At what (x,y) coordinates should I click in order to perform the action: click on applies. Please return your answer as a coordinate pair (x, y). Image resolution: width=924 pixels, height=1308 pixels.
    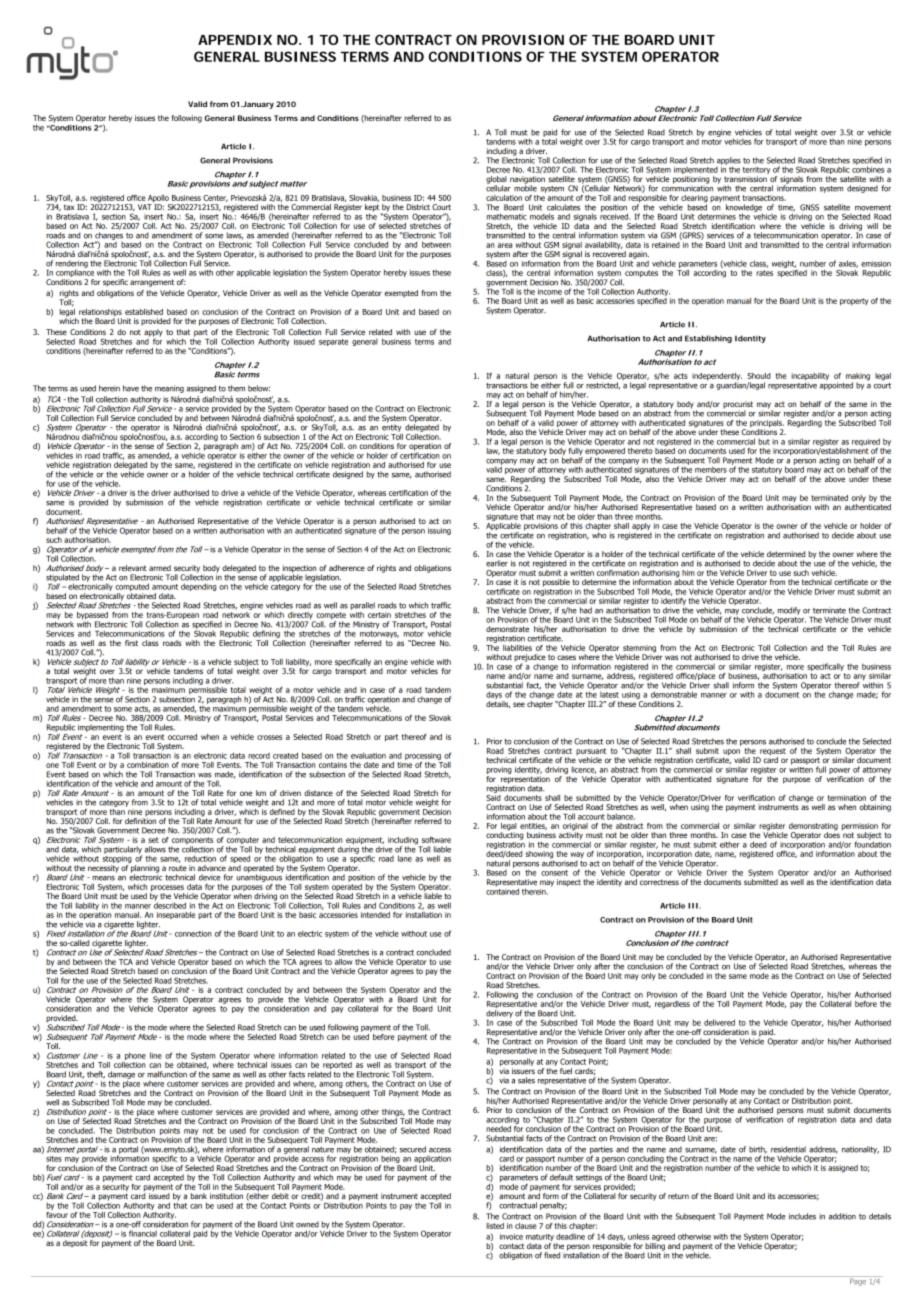
    Looking at the image, I should click on (729, 162).
